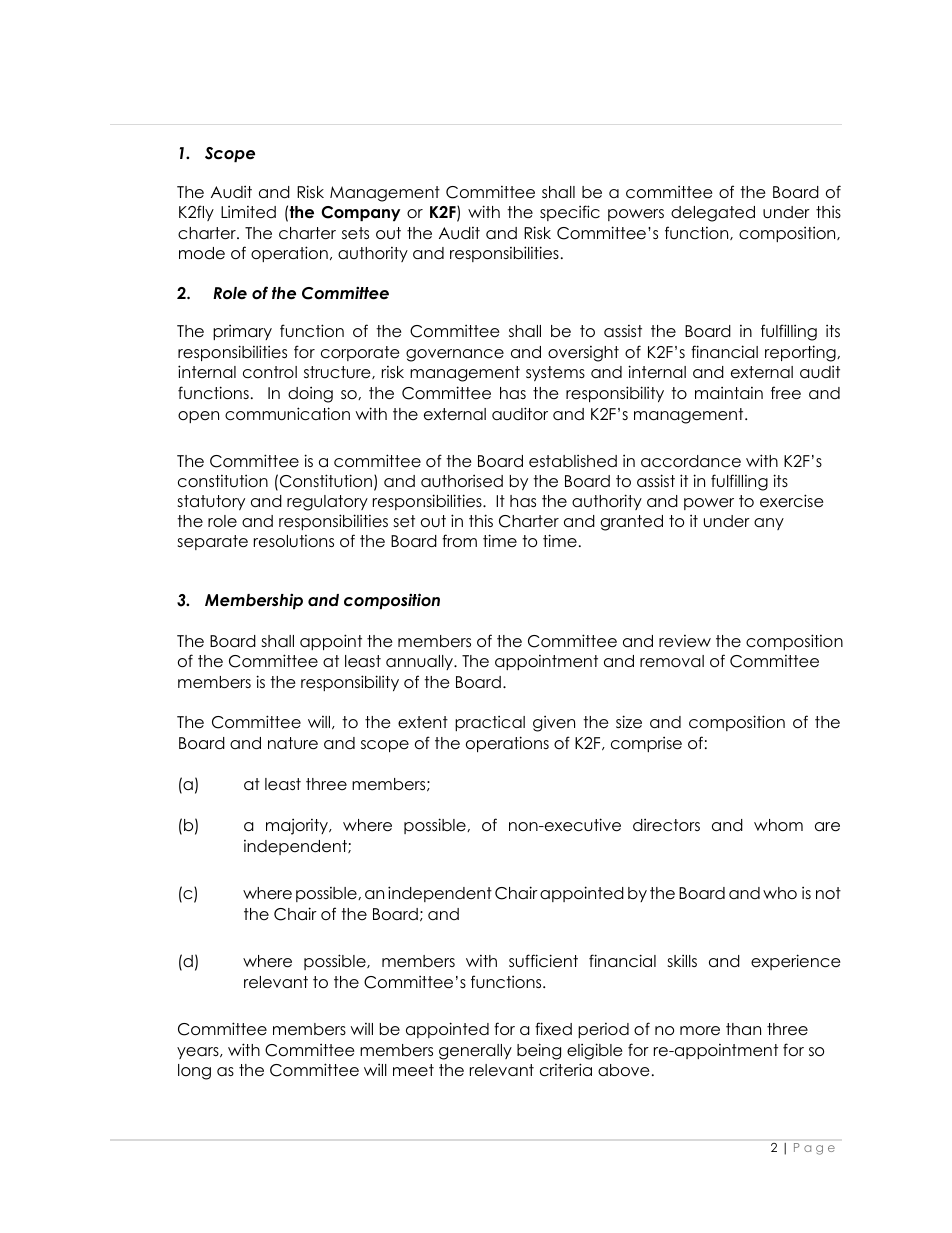 This image has height=1233, width=952. I want to click on specific, so click(570, 213).
